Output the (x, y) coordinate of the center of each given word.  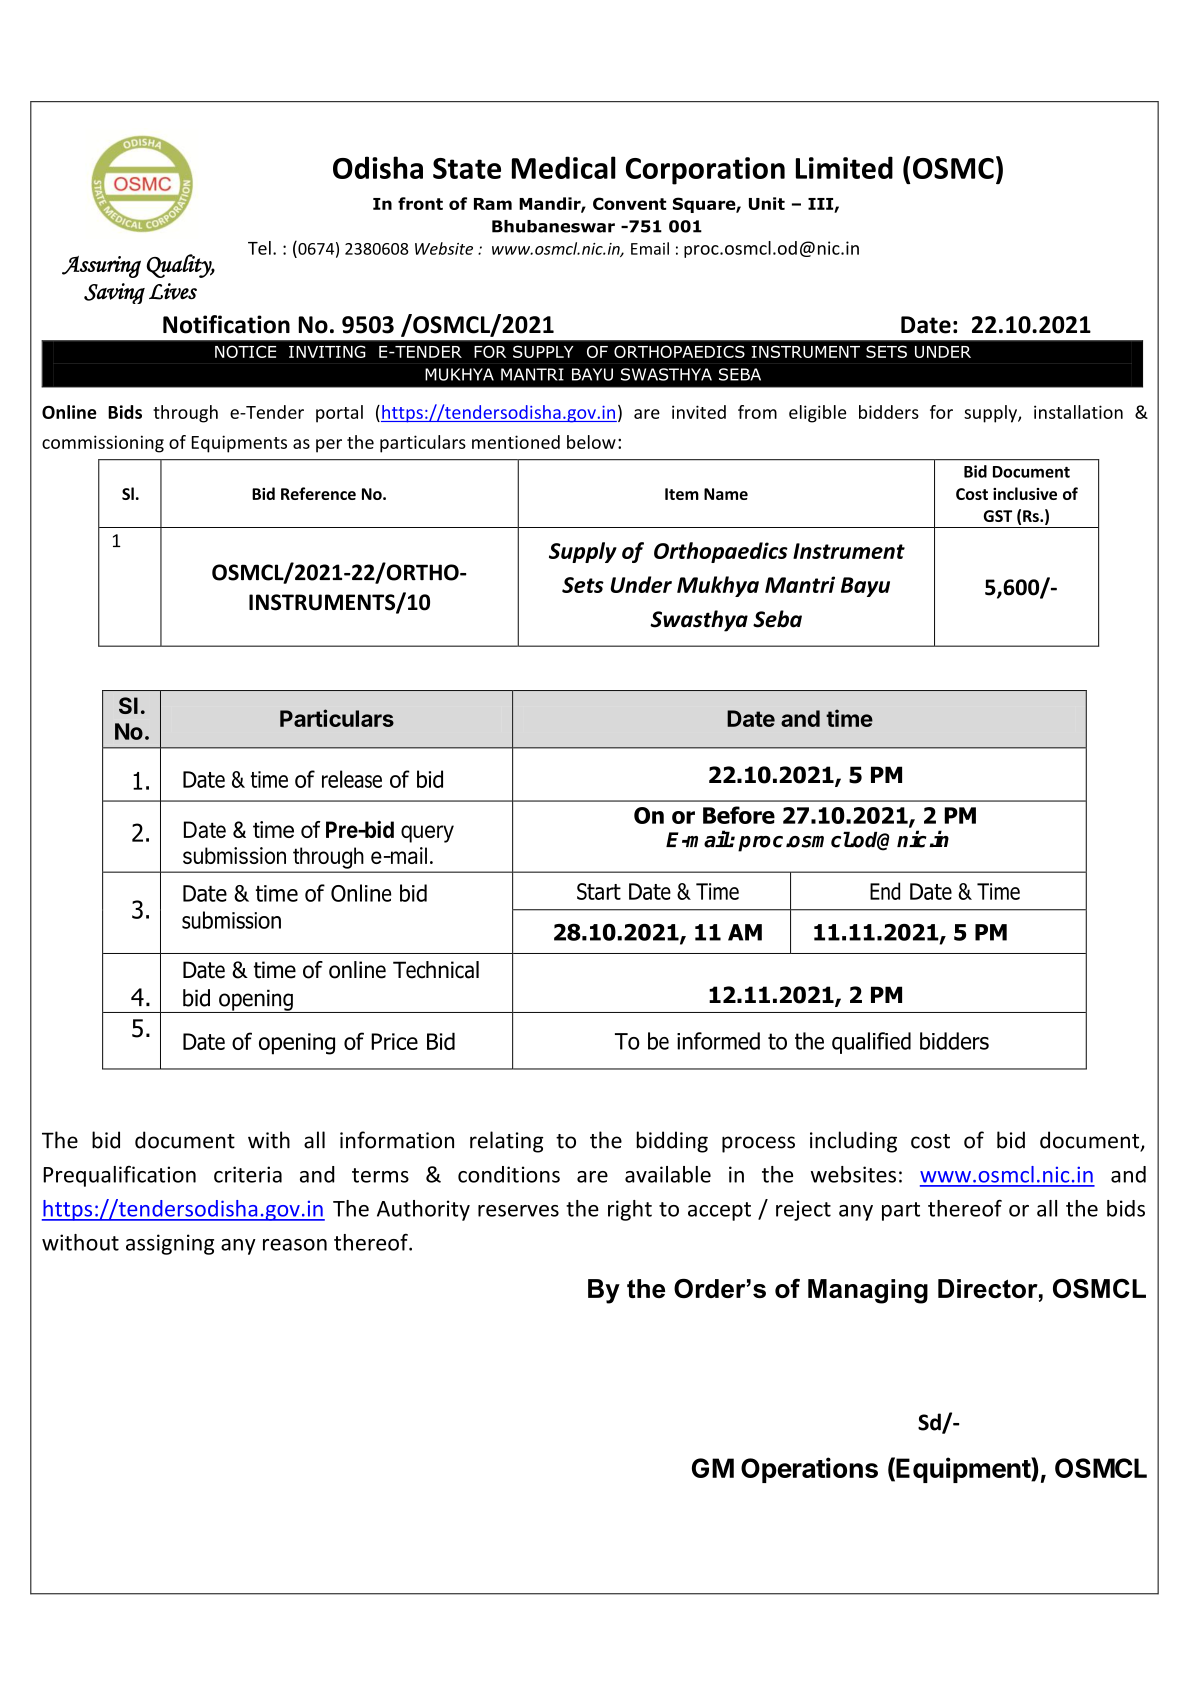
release (352, 779)
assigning (170, 1244)
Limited (844, 167)
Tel (259, 248)
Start (599, 891)
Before (739, 815)
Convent (629, 203)
